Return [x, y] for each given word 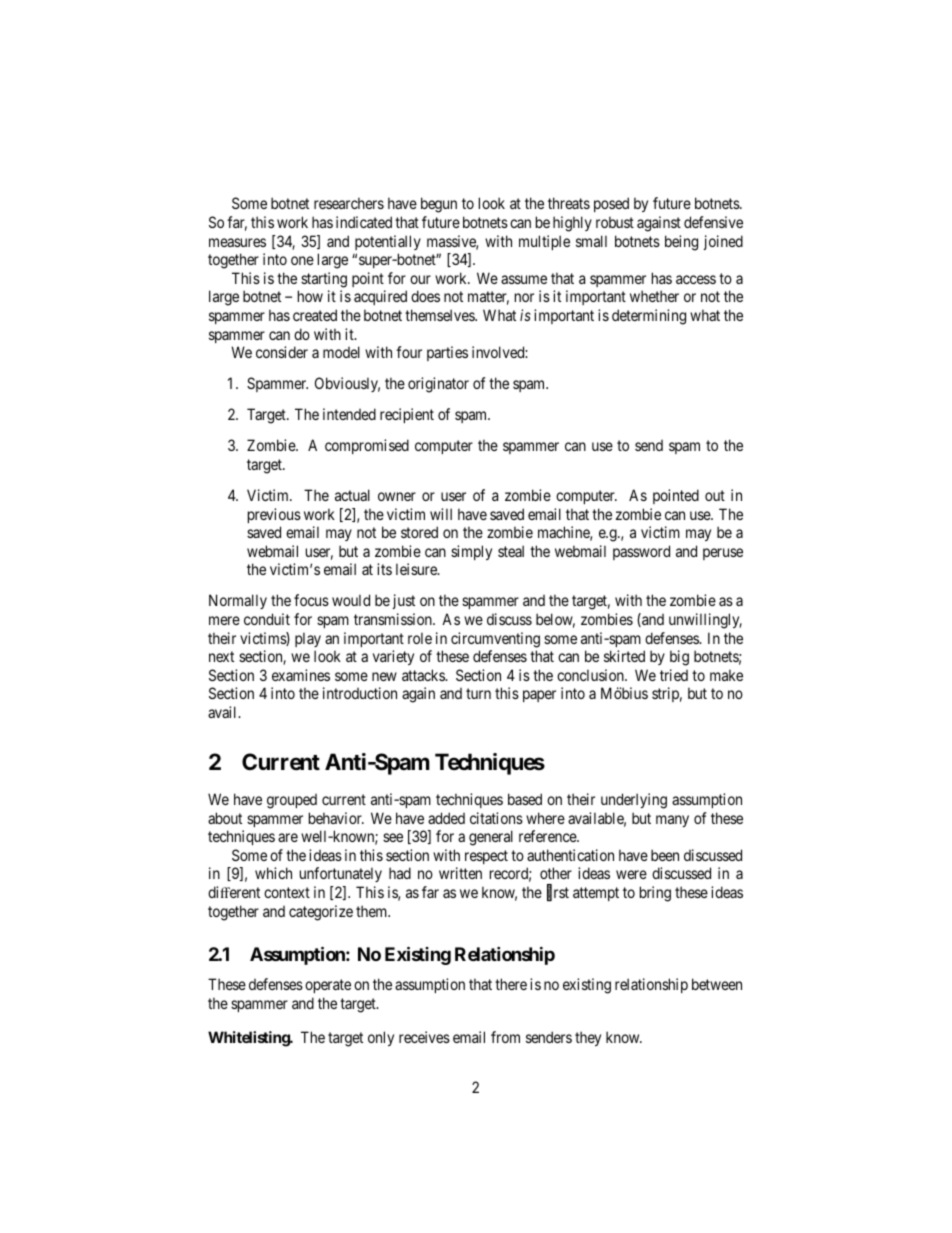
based [525, 799]
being [681, 243]
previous [274, 515]
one [302, 260]
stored [419, 532]
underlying [634, 801]
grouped [292, 801]
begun [439, 205]
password [641, 552]
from [505, 1037]
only [381, 1038]
